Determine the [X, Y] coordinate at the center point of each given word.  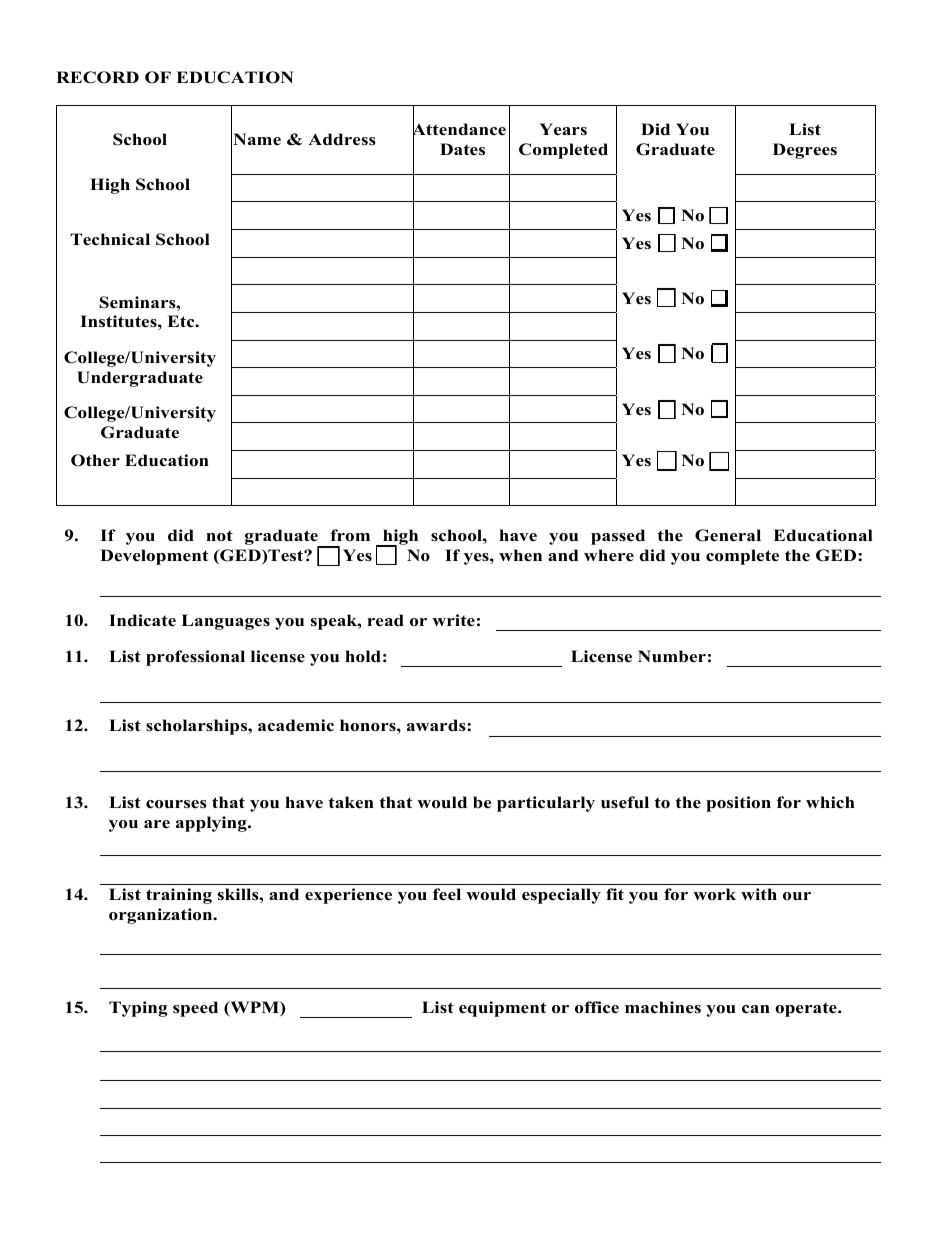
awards [437, 725]
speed [195, 1009]
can [756, 1009]
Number [672, 656]
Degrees [805, 151]
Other [95, 460]
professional [195, 658]
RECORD [97, 77]
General [728, 535]
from [350, 535]
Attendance [459, 130]
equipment [502, 1009]
